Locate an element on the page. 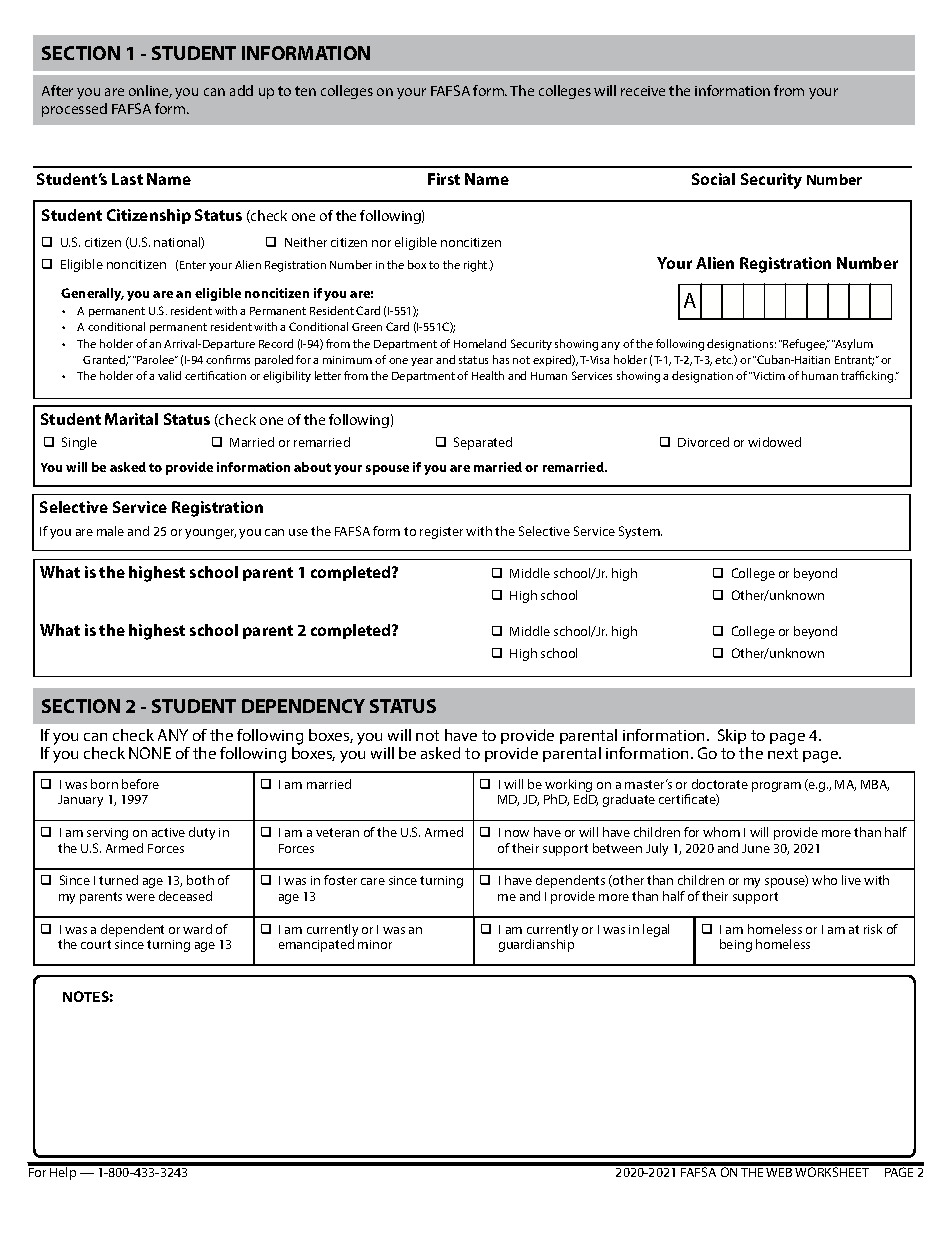 Image resolution: width=952 pixels, height=1233 pixels. register is located at coordinates (441, 533).
